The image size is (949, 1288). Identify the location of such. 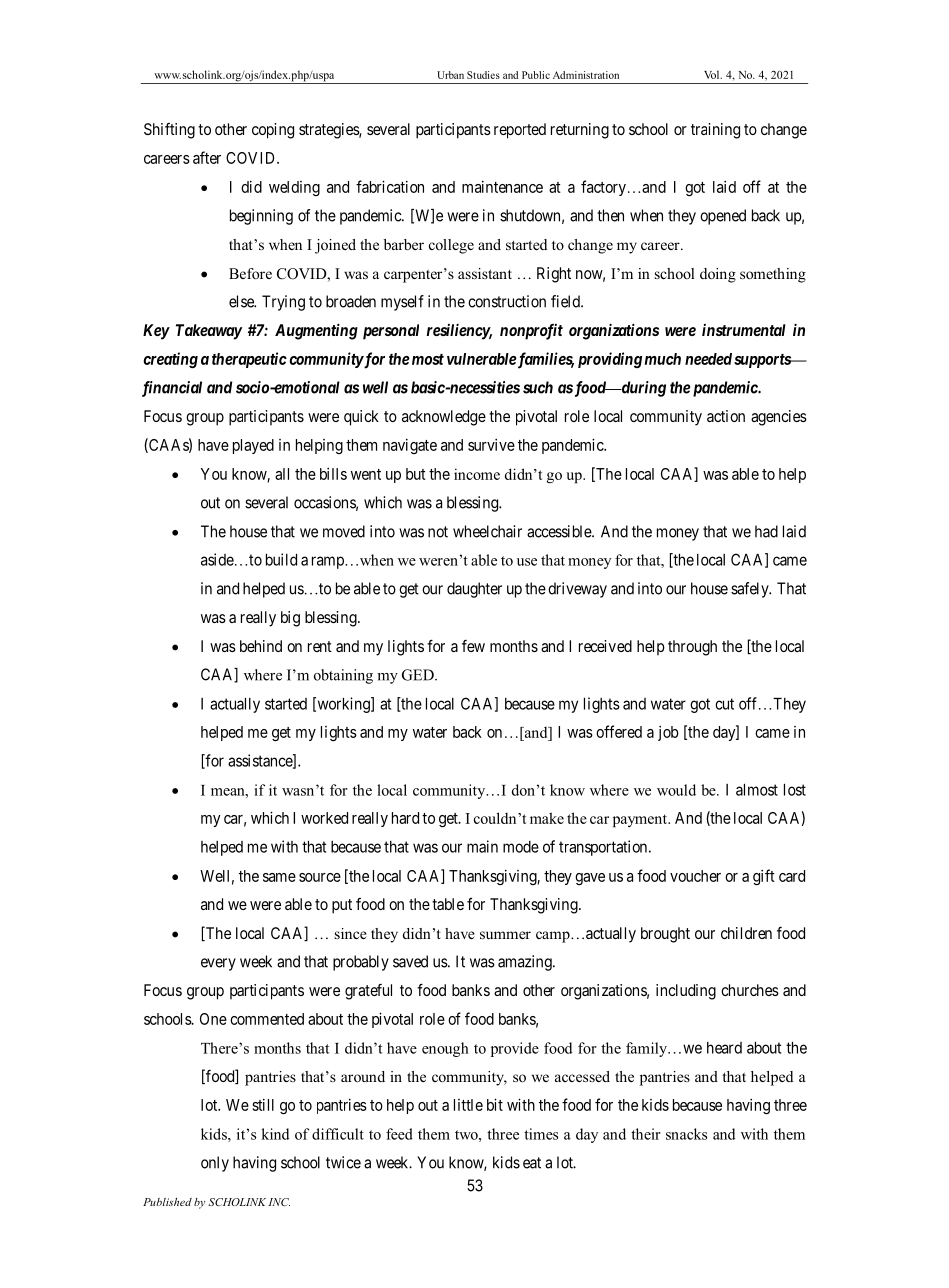
(538, 387).
